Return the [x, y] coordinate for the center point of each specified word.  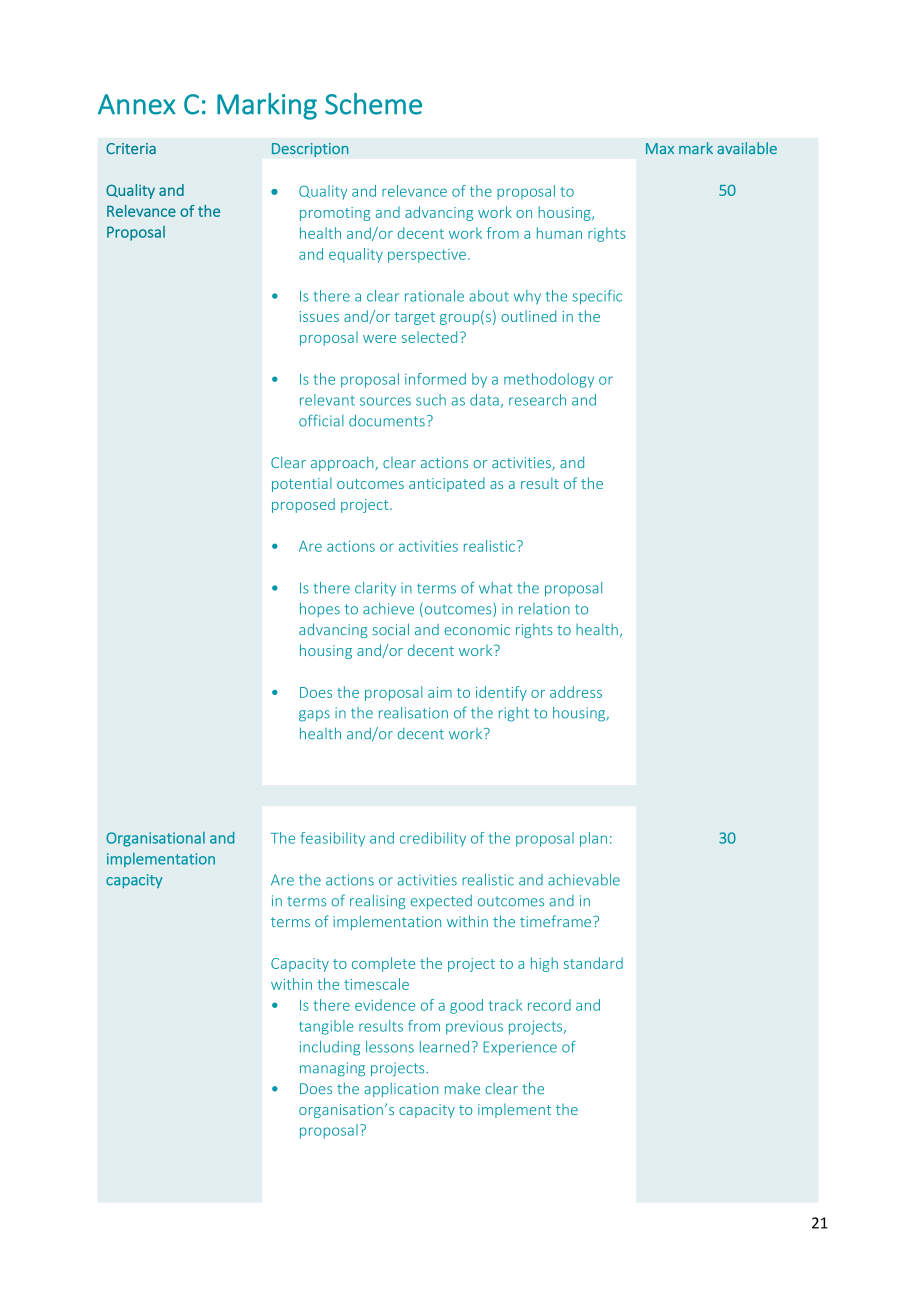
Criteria [131, 148]
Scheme [373, 104]
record [549, 1005]
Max [660, 148]
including [330, 1048]
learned [444, 1047]
